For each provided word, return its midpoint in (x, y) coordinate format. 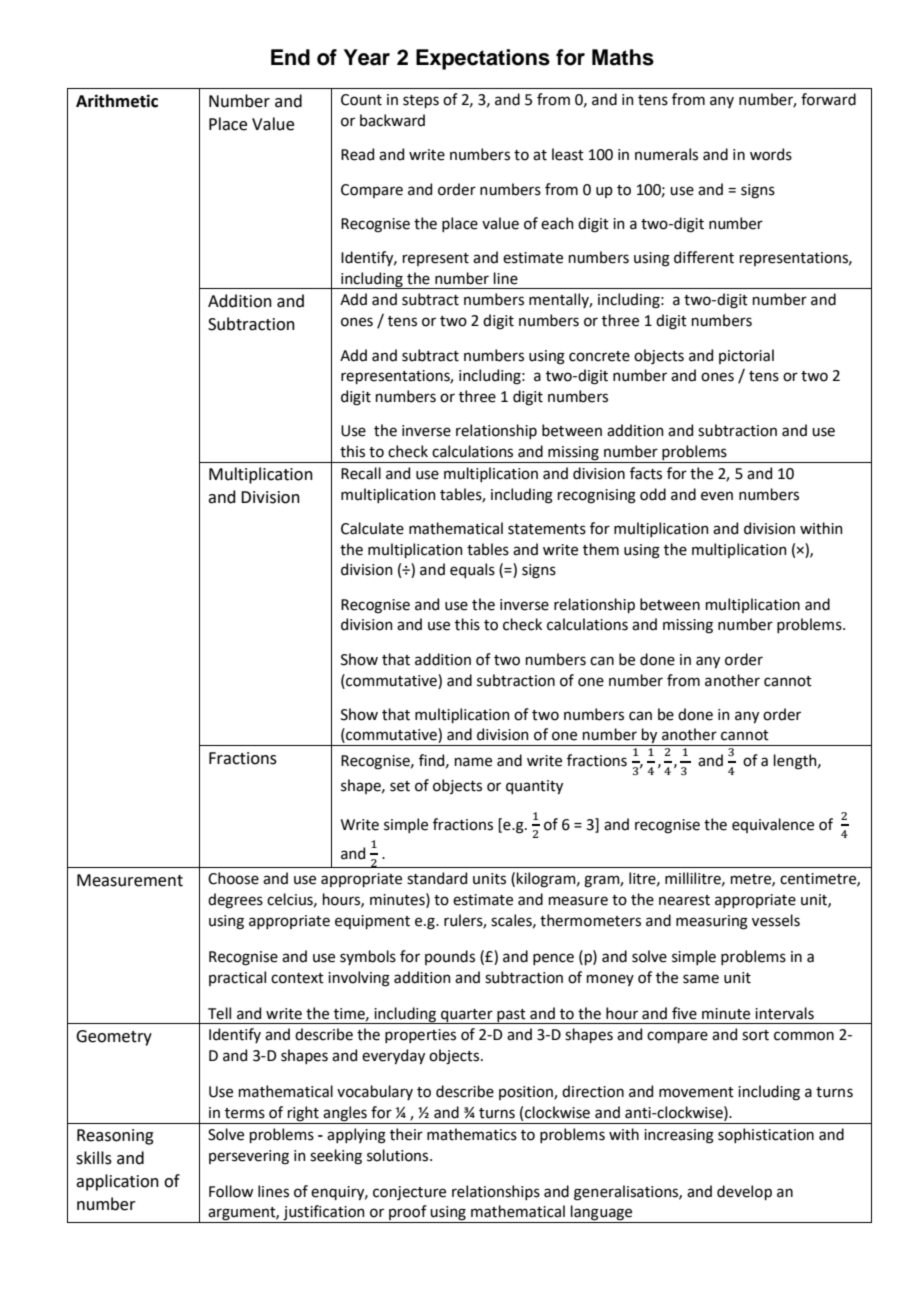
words (771, 154)
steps (421, 101)
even (717, 496)
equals (472, 570)
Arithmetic (117, 101)
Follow (231, 1191)
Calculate (372, 528)
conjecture (409, 1193)
